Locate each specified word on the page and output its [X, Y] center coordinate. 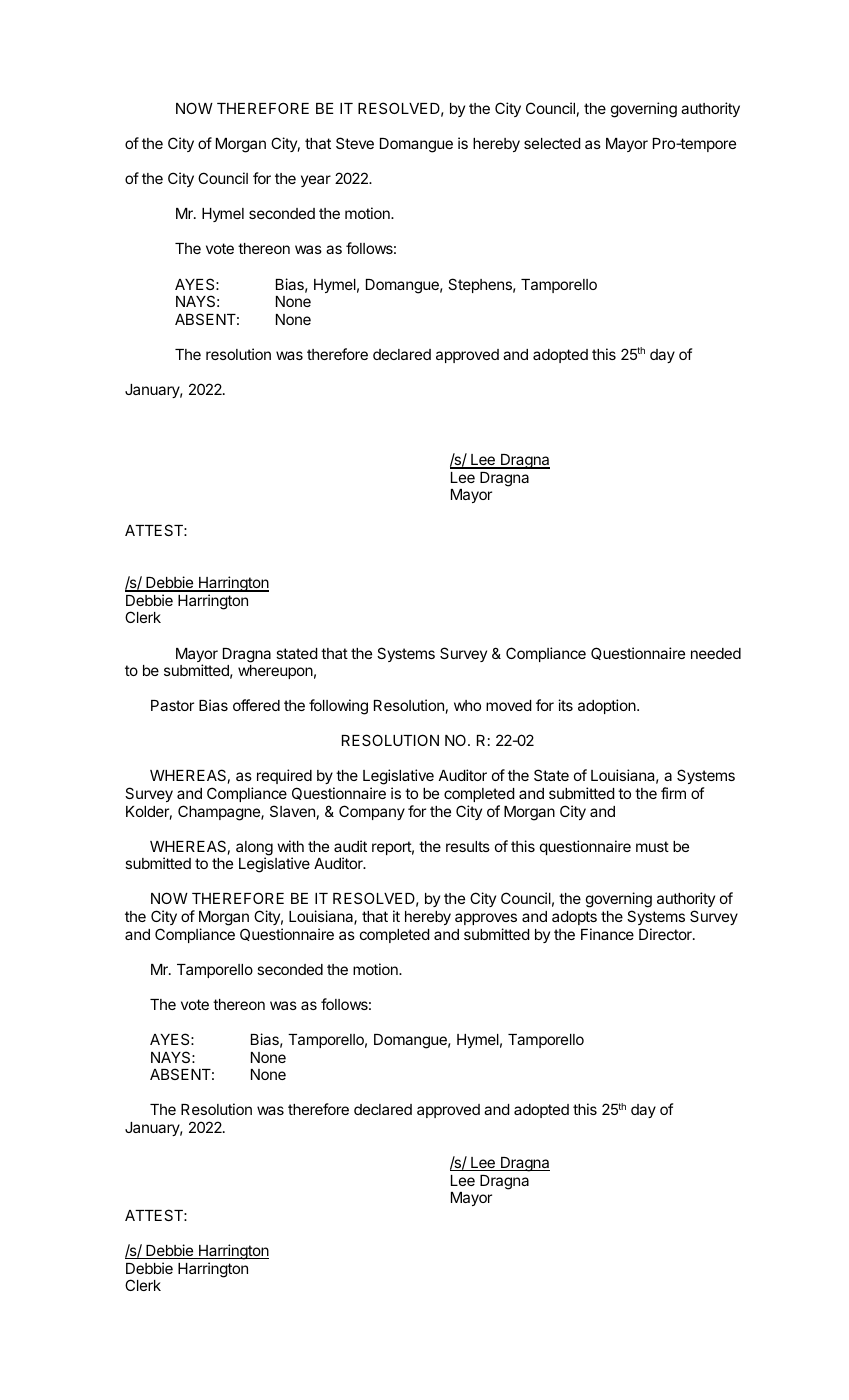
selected [552, 143]
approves [486, 919]
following [338, 707]
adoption [608, 706]
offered [256, 705]
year [316, 181]
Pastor [172, 705]
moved [509, 705]
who [467, 705]
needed [716, 653]
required [284, 778]
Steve [355, 143]
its [565, 705]
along [254, 849]
